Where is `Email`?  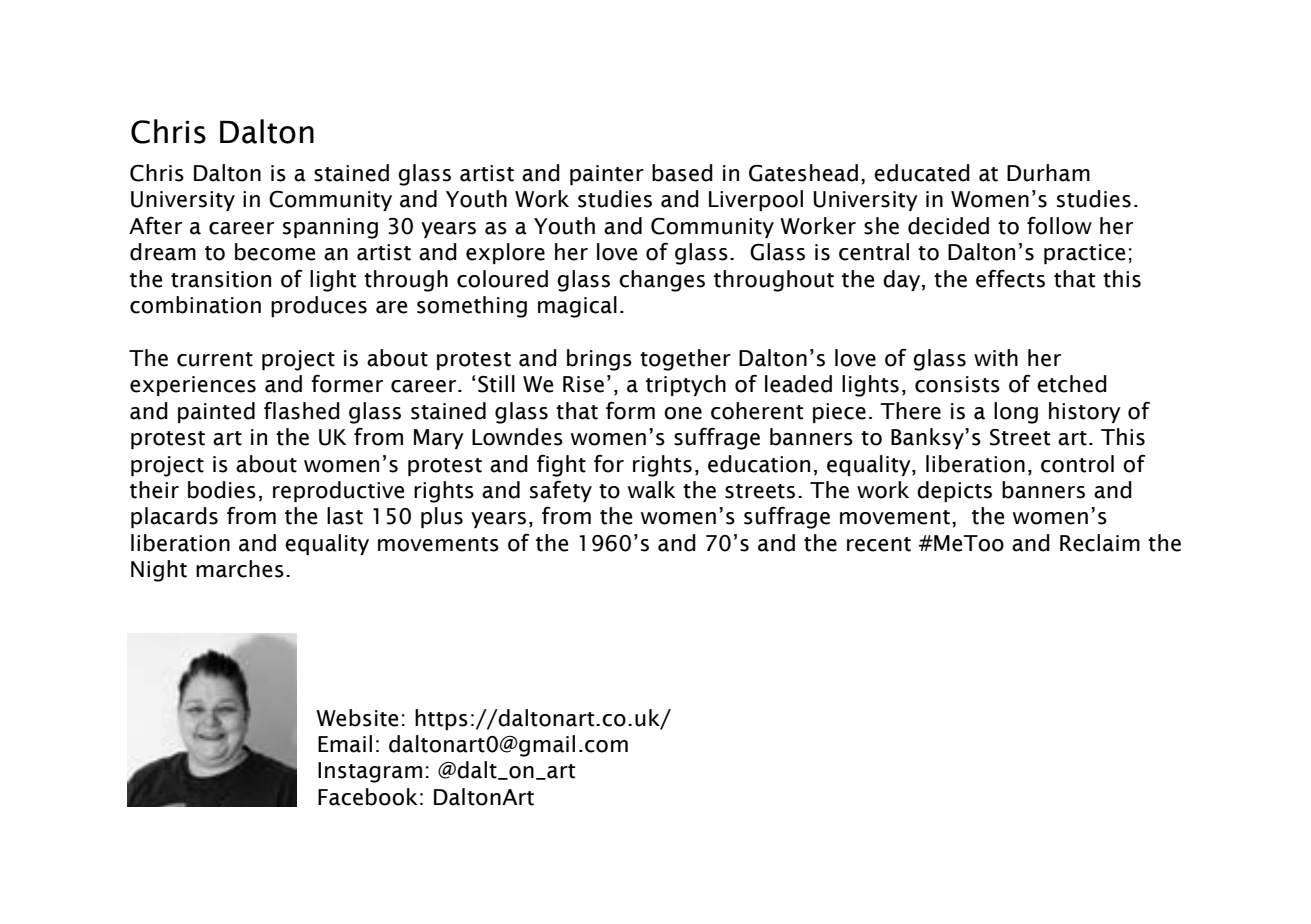
Email is located at coordinates (345, 744).
